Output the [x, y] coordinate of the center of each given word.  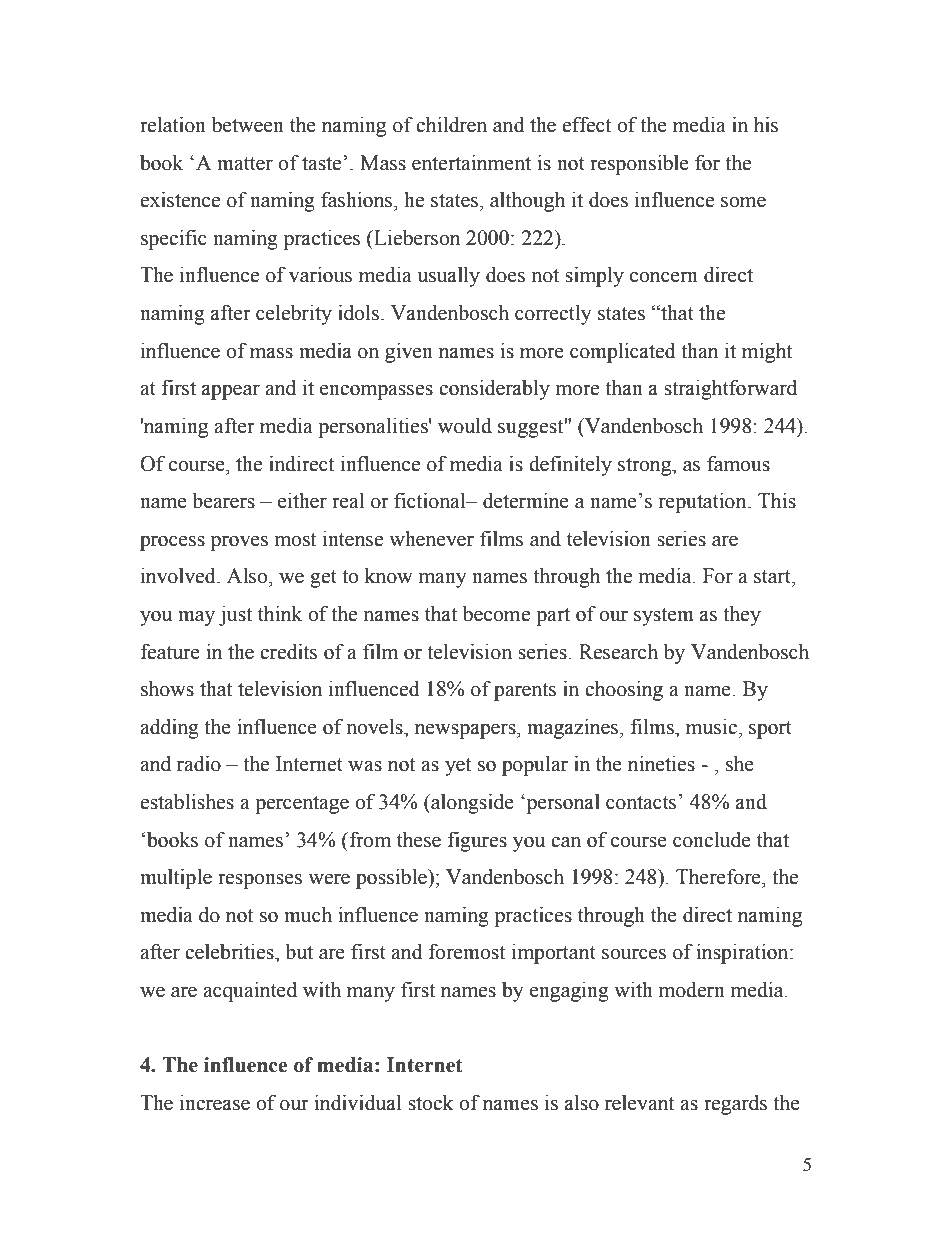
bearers [223, 501]
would [465, 426]
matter [245, 164]
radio [199, 764]
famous [738, 463]
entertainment [471, 163]
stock [431, 1103]
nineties [661, 764]
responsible [639, 165]
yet [458, 767]
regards [735, 1105]
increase [215, 1103]
